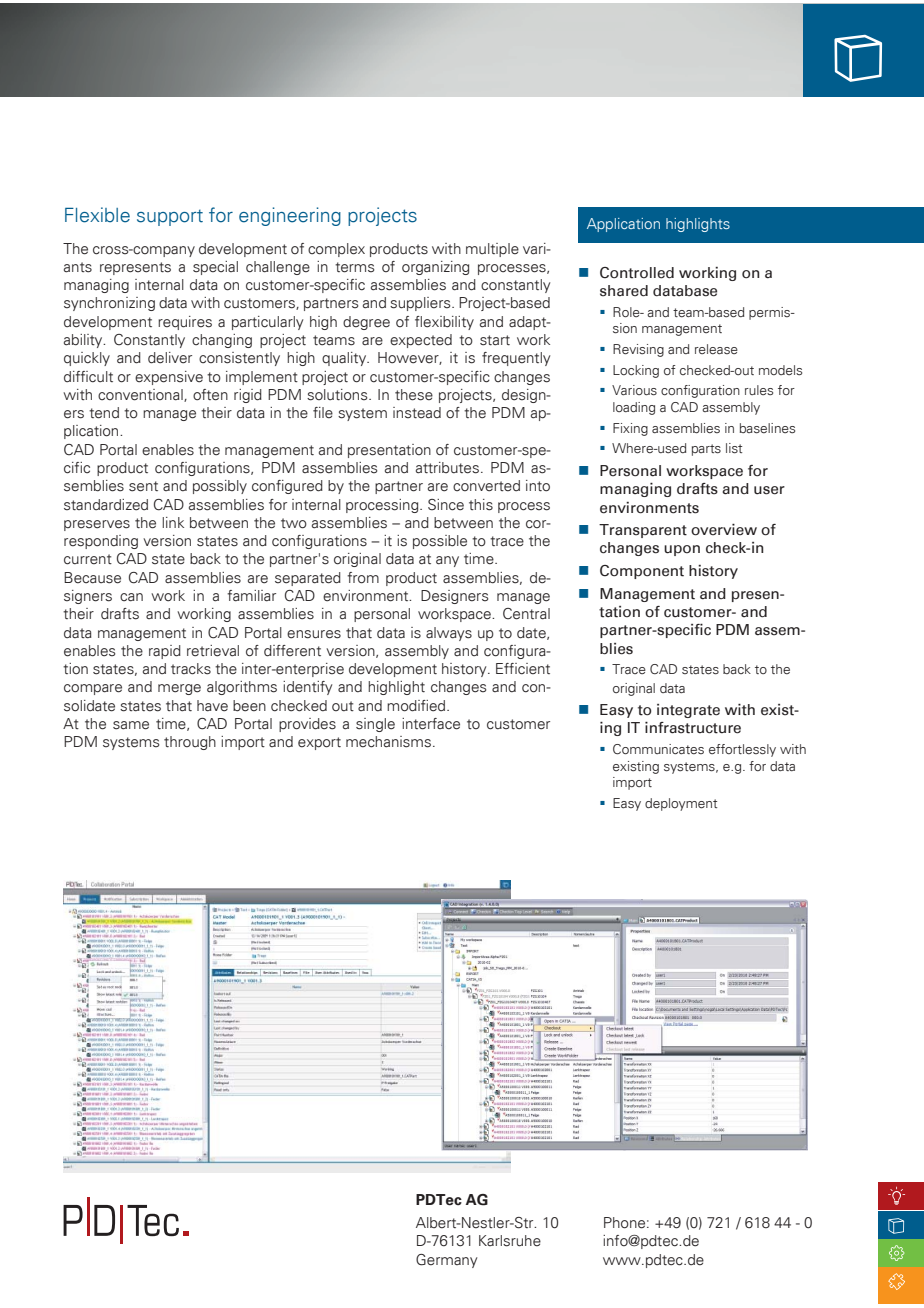 This image has height=1308, width=924. I want to click on organizing, so click(435, 268).
